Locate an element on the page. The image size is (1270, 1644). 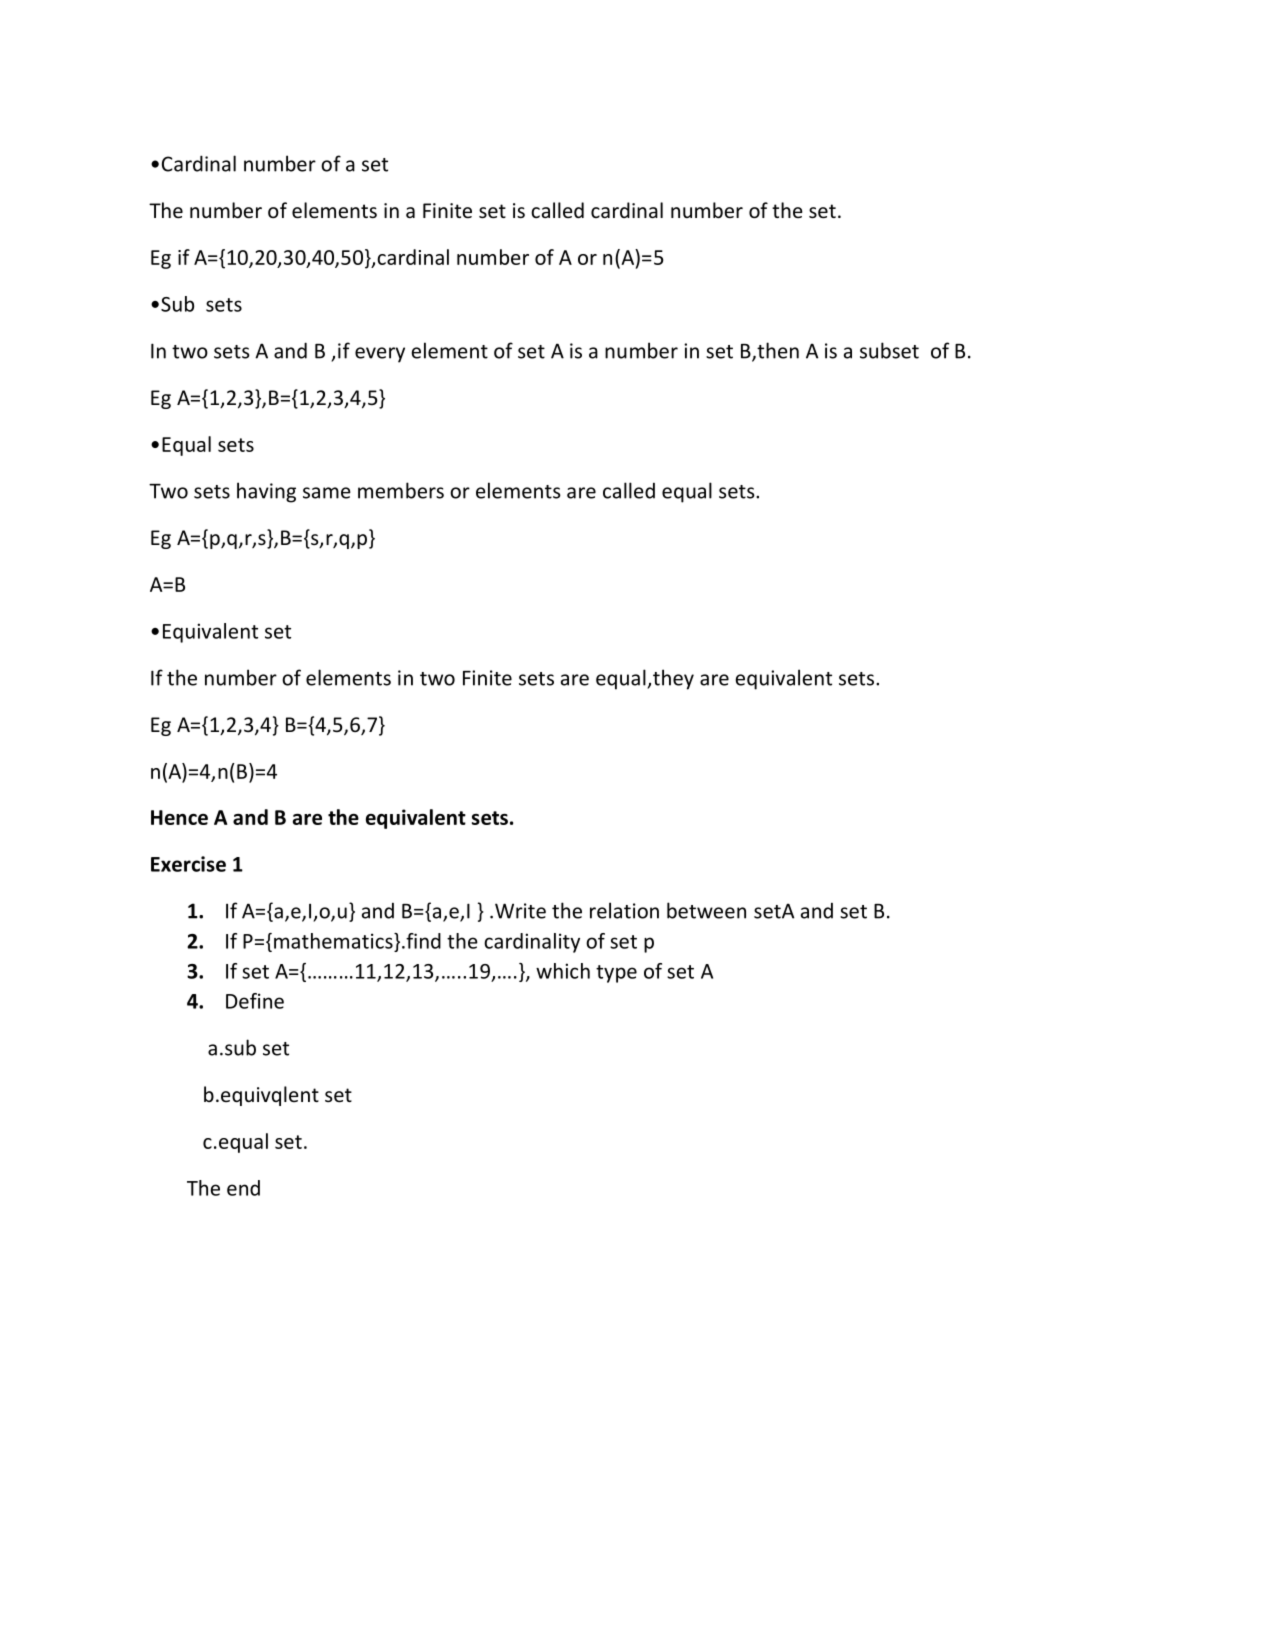
which is located at coordinates (563, 971).
